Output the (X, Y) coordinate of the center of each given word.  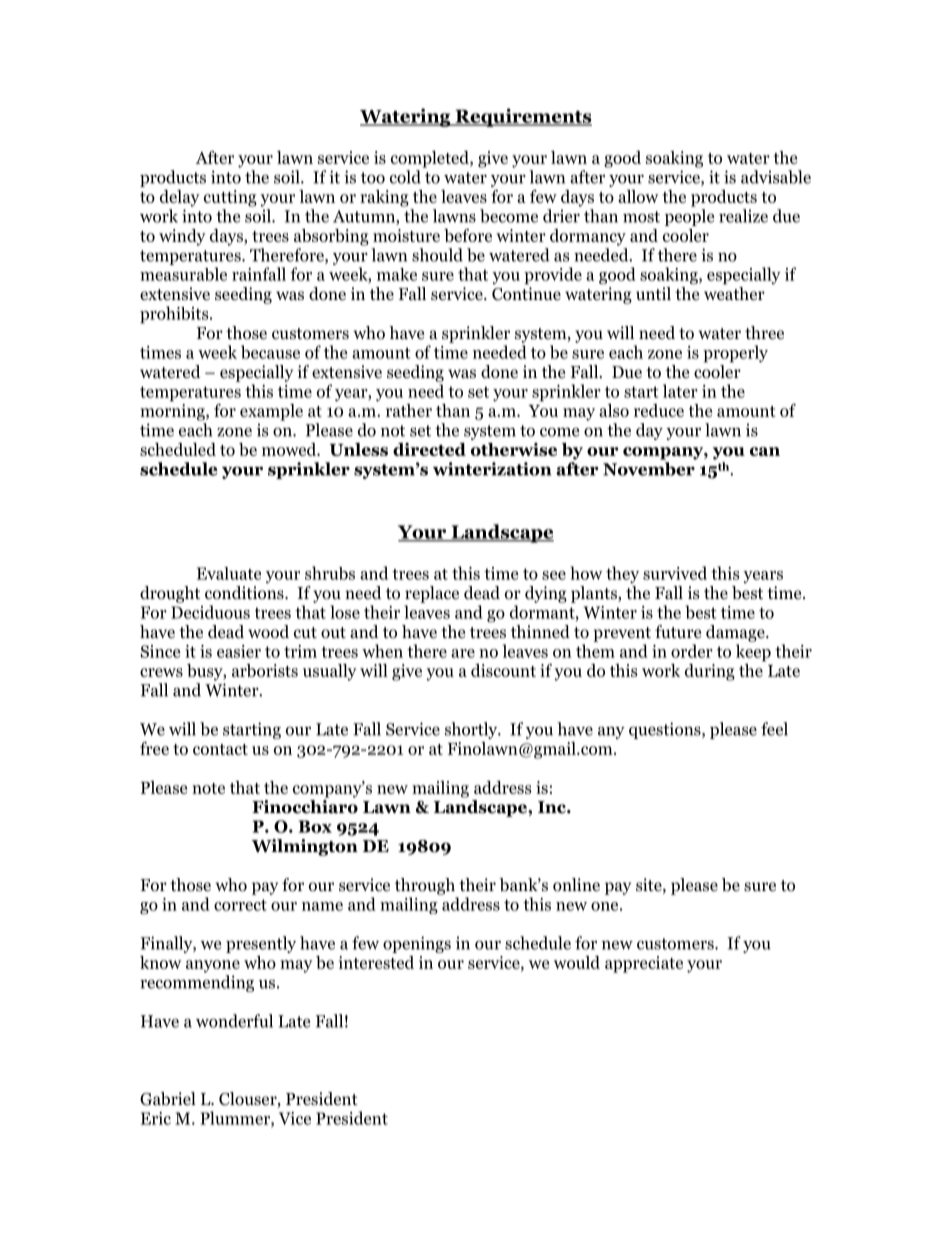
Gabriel (168, 1099)
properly (735, 354)
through (425, 886)
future (678, 631)
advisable (776, 177)
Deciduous (210, 612)
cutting (230, 198)
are (463, 653)
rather (409, 410)
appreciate (644, 964)
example (271, 412)
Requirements (522, 117)
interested (376, 962)
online (576, 885)
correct (240, 905)
